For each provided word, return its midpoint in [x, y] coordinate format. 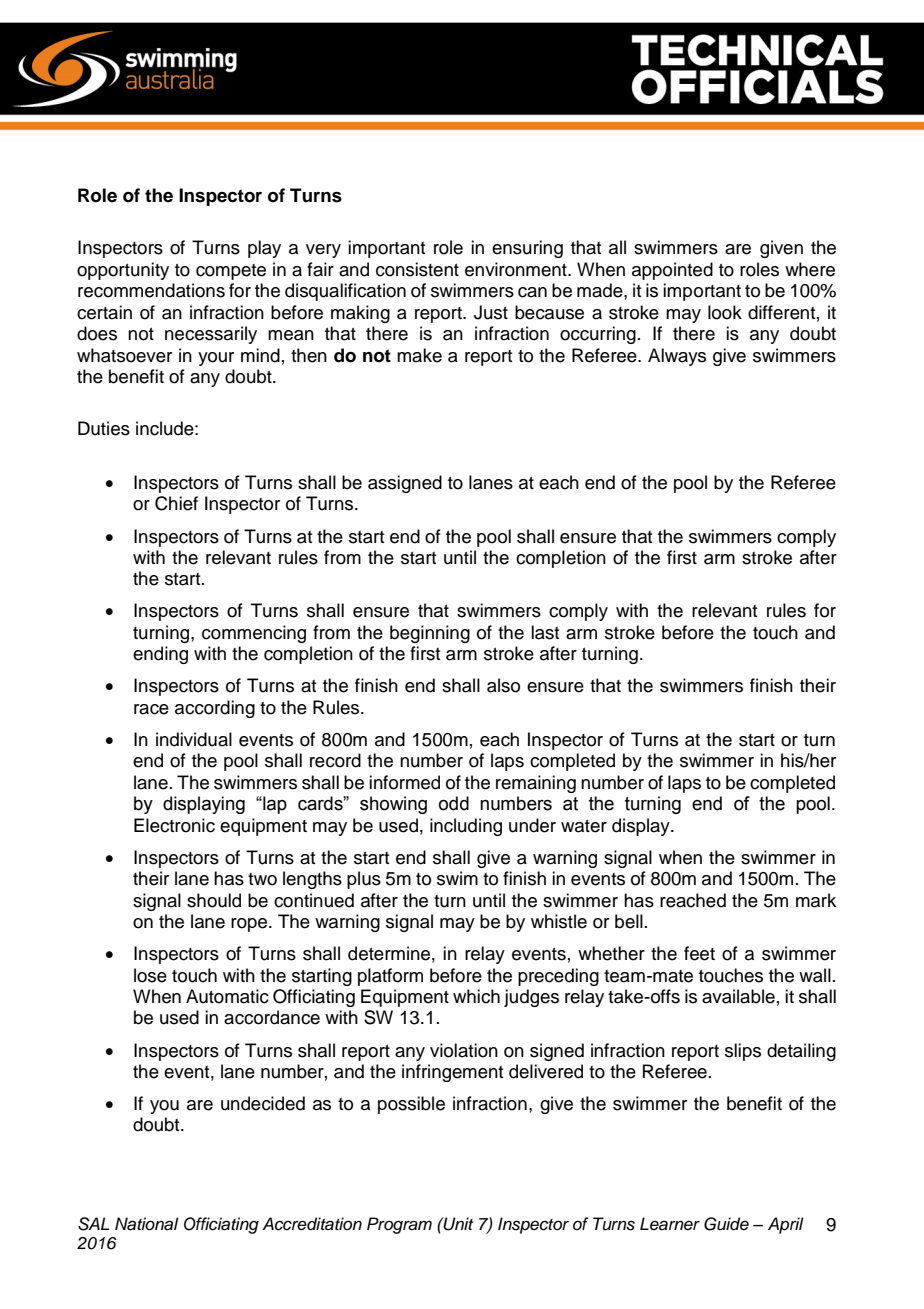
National [147, 1224]
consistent [417, 269]
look [725, 312]
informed [404, 782]
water [584, 826]
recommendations [151, 290]
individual [194, 739]
